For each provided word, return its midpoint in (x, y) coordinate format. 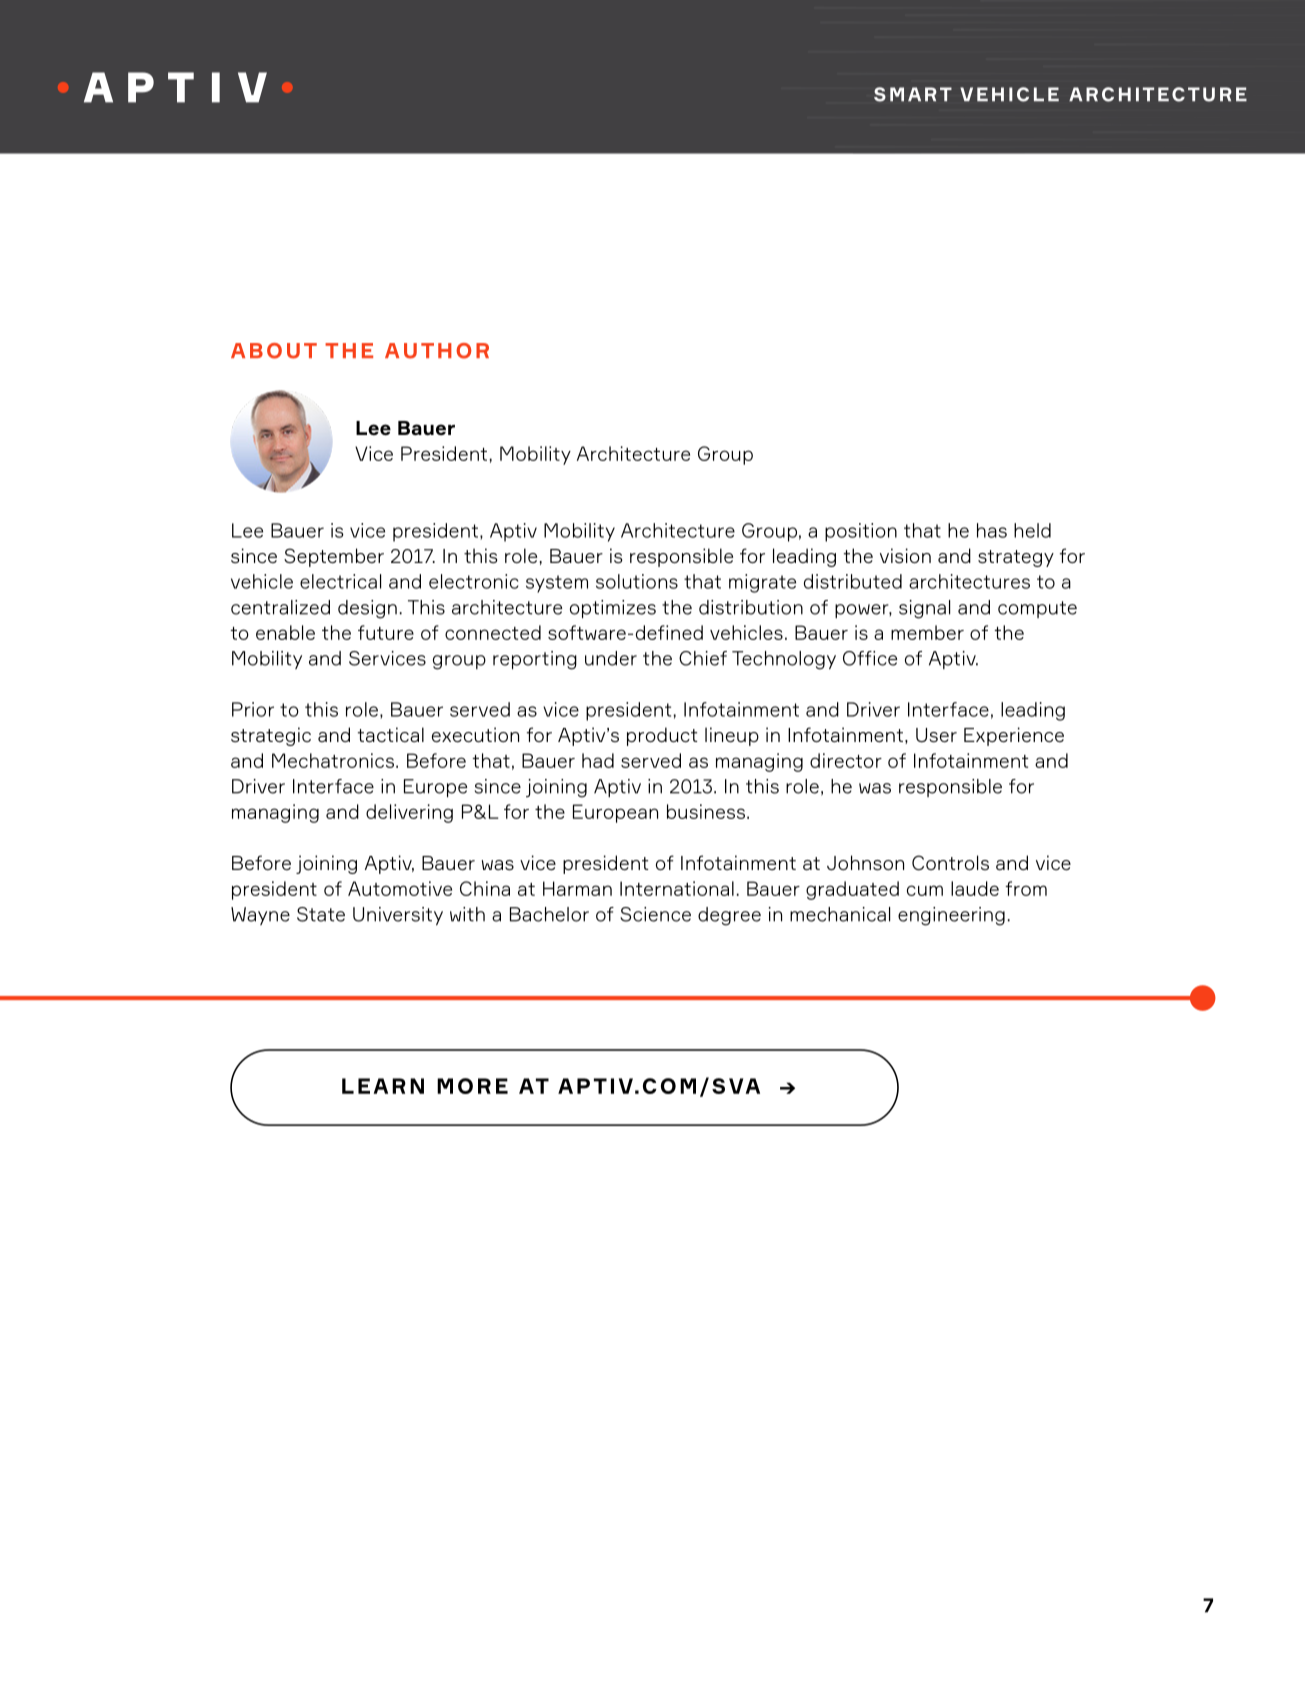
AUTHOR (437, 351)
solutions (637, 581)
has (992, 530)
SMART (913, 94)
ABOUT (274, 351)
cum (925, 890)
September (334, 557)
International (677, 888)
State (321, 914)
